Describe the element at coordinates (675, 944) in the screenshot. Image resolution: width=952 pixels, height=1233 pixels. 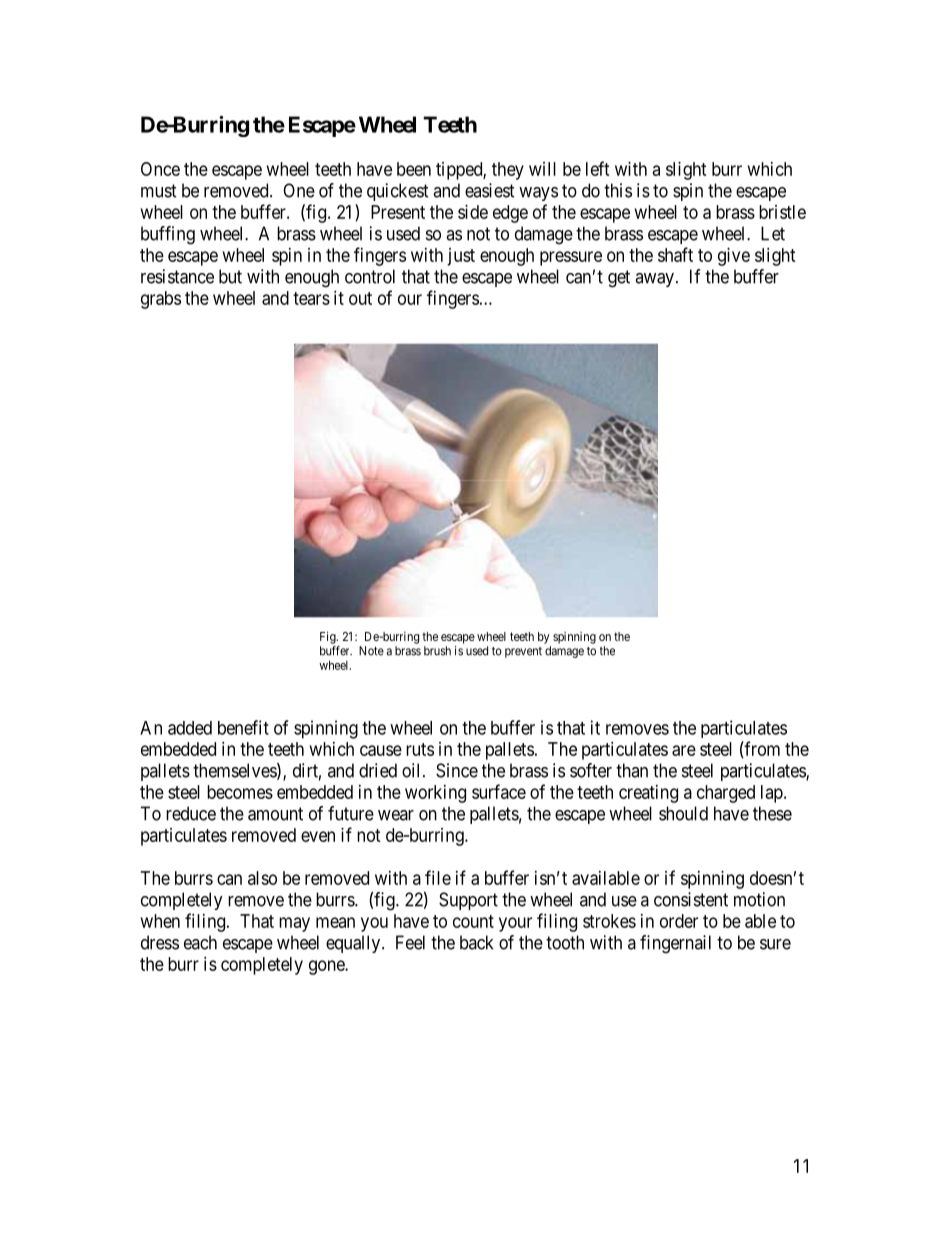
I see `fingernail` at that location.
